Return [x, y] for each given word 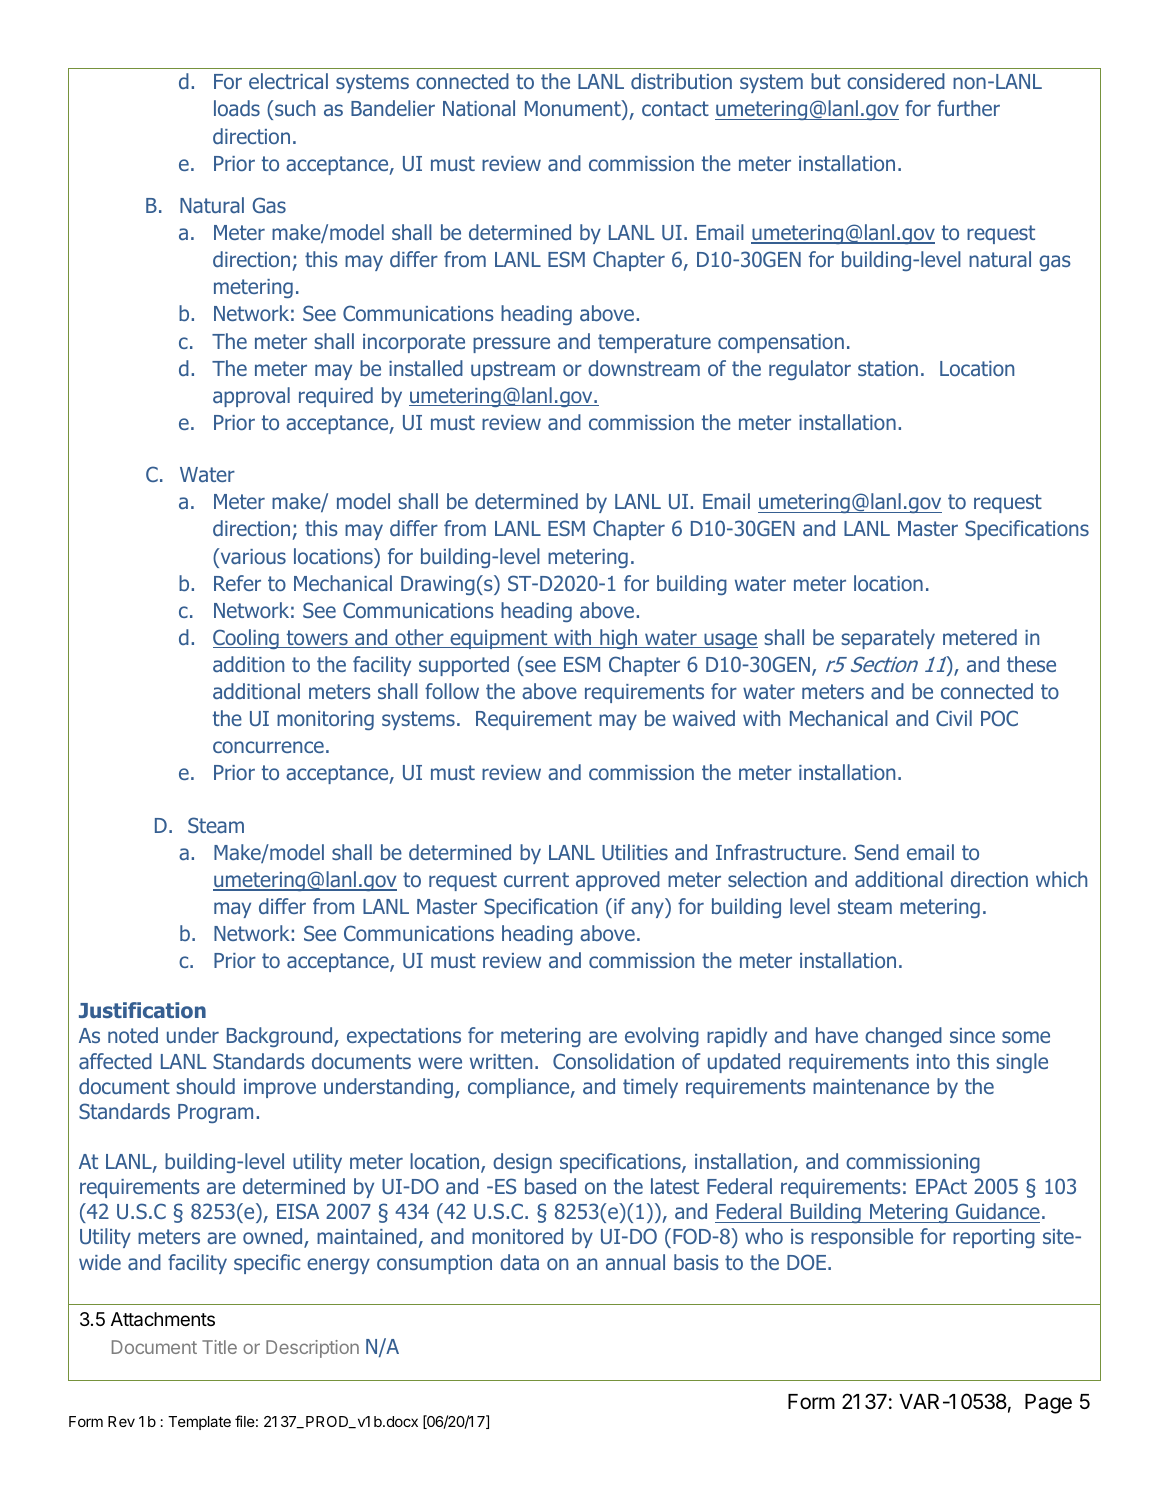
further [968, 108]
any [648, 910]
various [252, 556]
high [619, 639]
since [972, 1035]
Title [219, 1347]
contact [675, 108]
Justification [142, 1010]
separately [888, 639]
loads [237, 108]
